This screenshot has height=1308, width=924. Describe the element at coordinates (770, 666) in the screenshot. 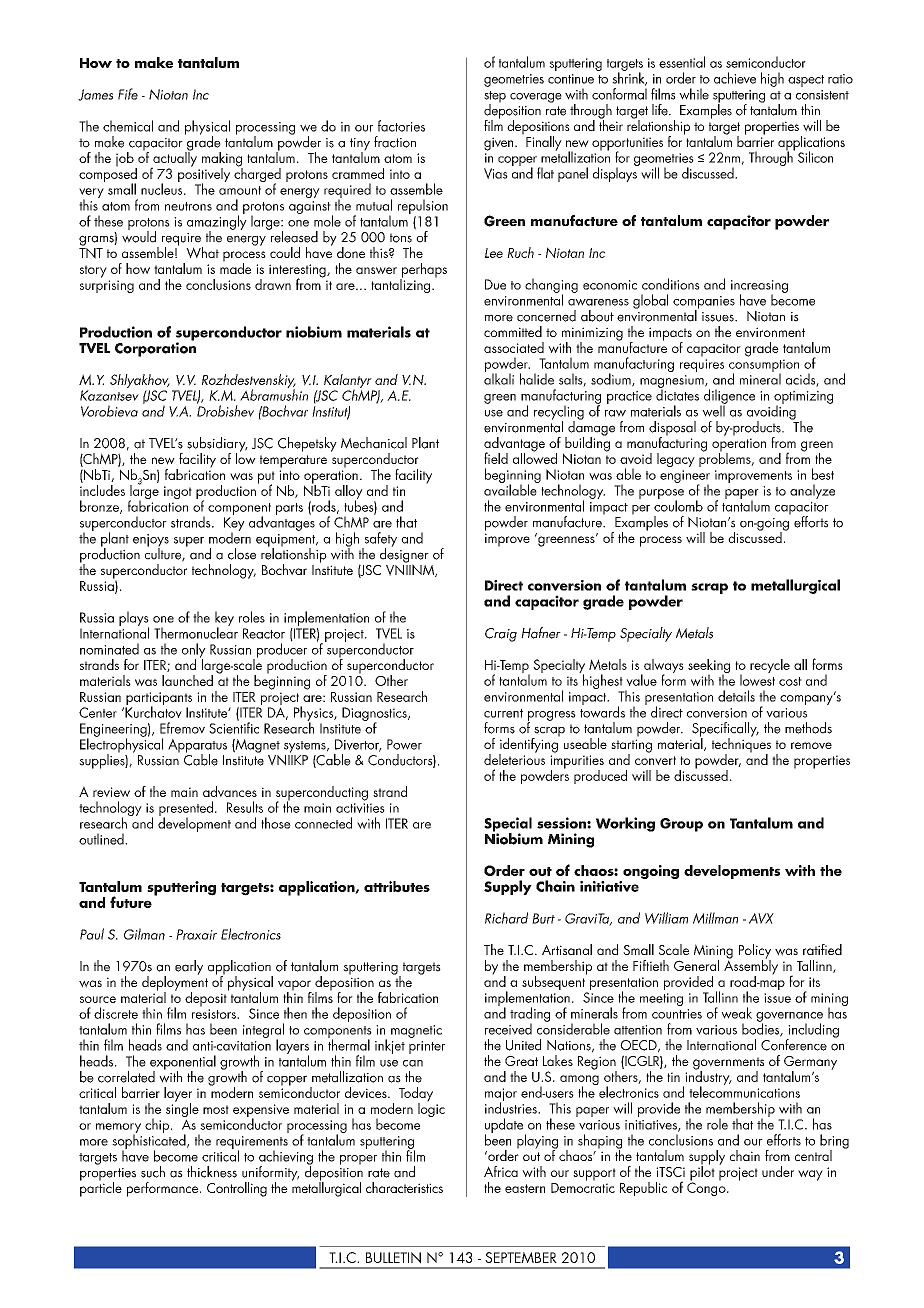

I see `recycle` at that location.
